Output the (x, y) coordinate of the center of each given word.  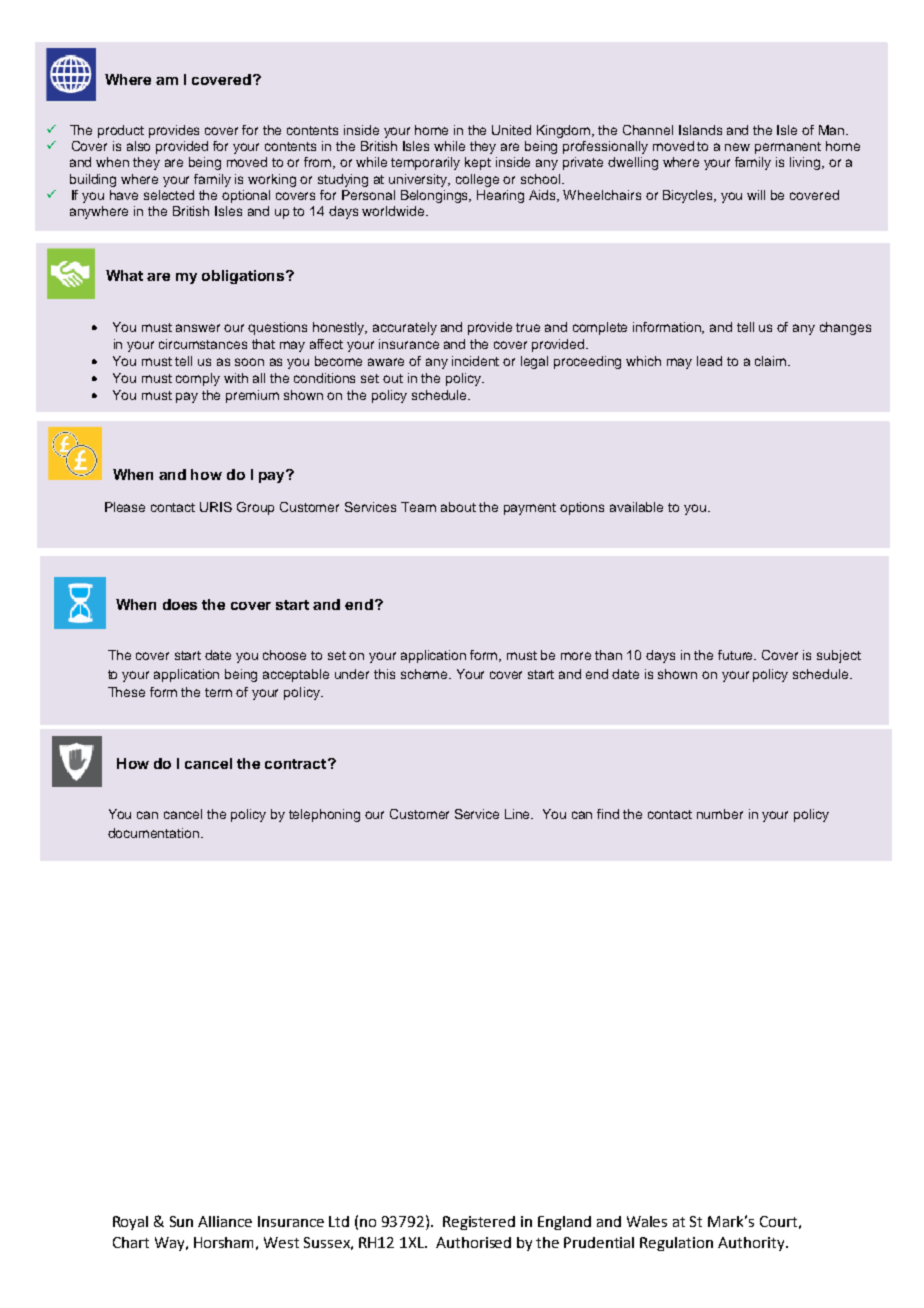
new (737, 147)
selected (169, 195)
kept (478, 163)
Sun (181, 1221)
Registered (479, 1223)
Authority (752, 1244)
